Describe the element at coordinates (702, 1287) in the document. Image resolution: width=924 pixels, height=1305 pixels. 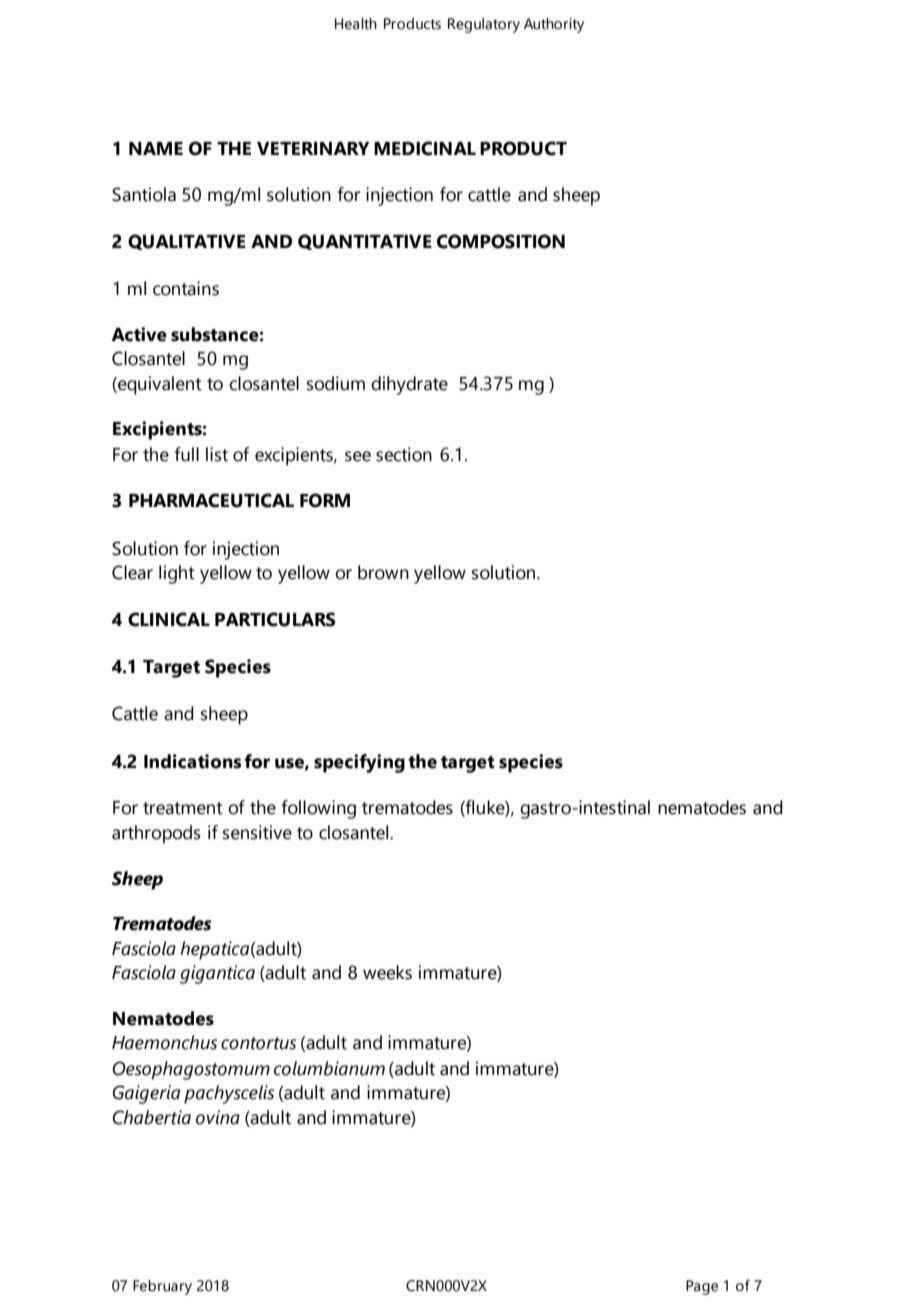
I see `Page` at that location.
